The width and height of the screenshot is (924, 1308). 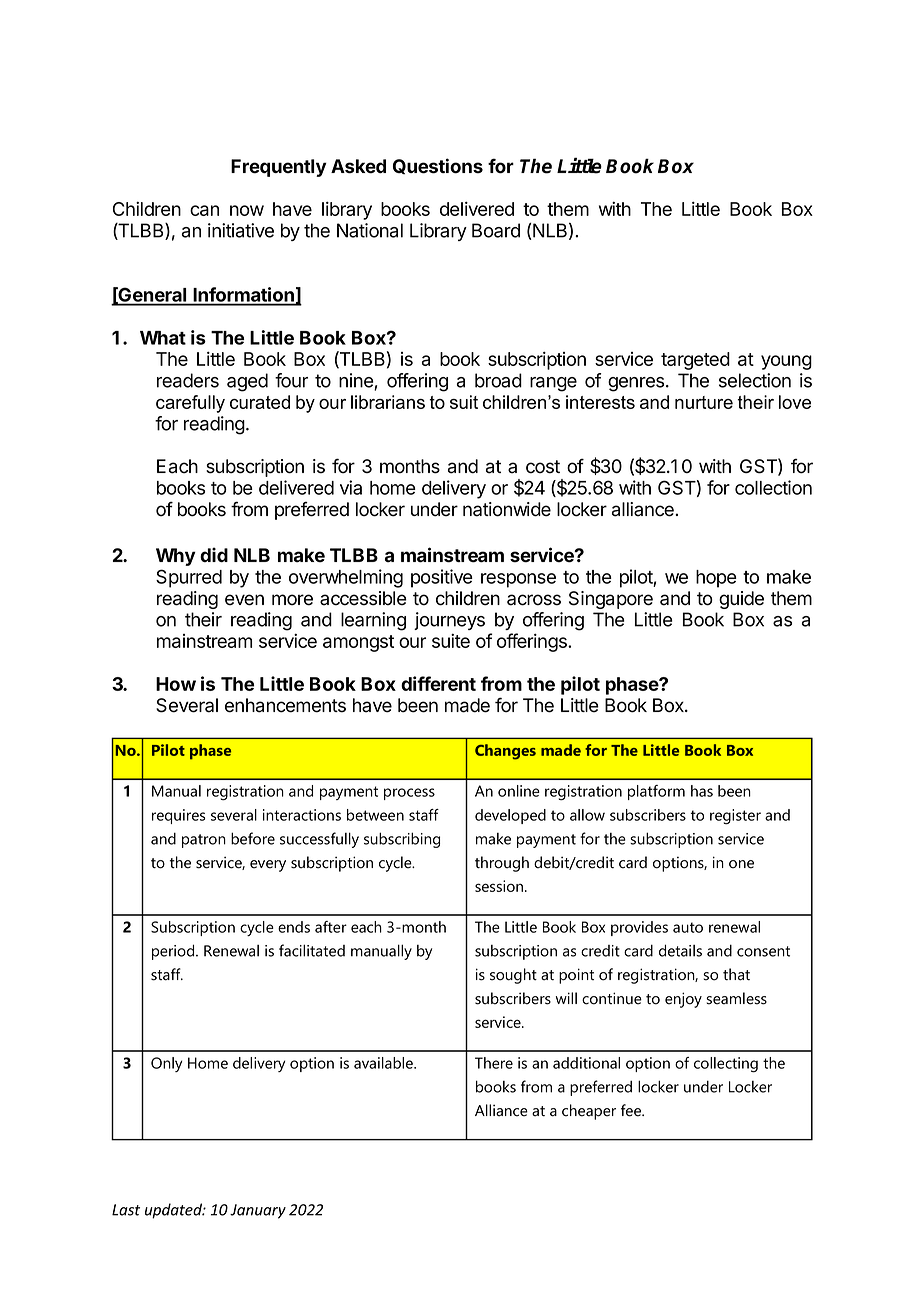 What do you see at coordinates (438, 166) in the screenshot?
I see `Questions` at bounding box center [438, 166].
